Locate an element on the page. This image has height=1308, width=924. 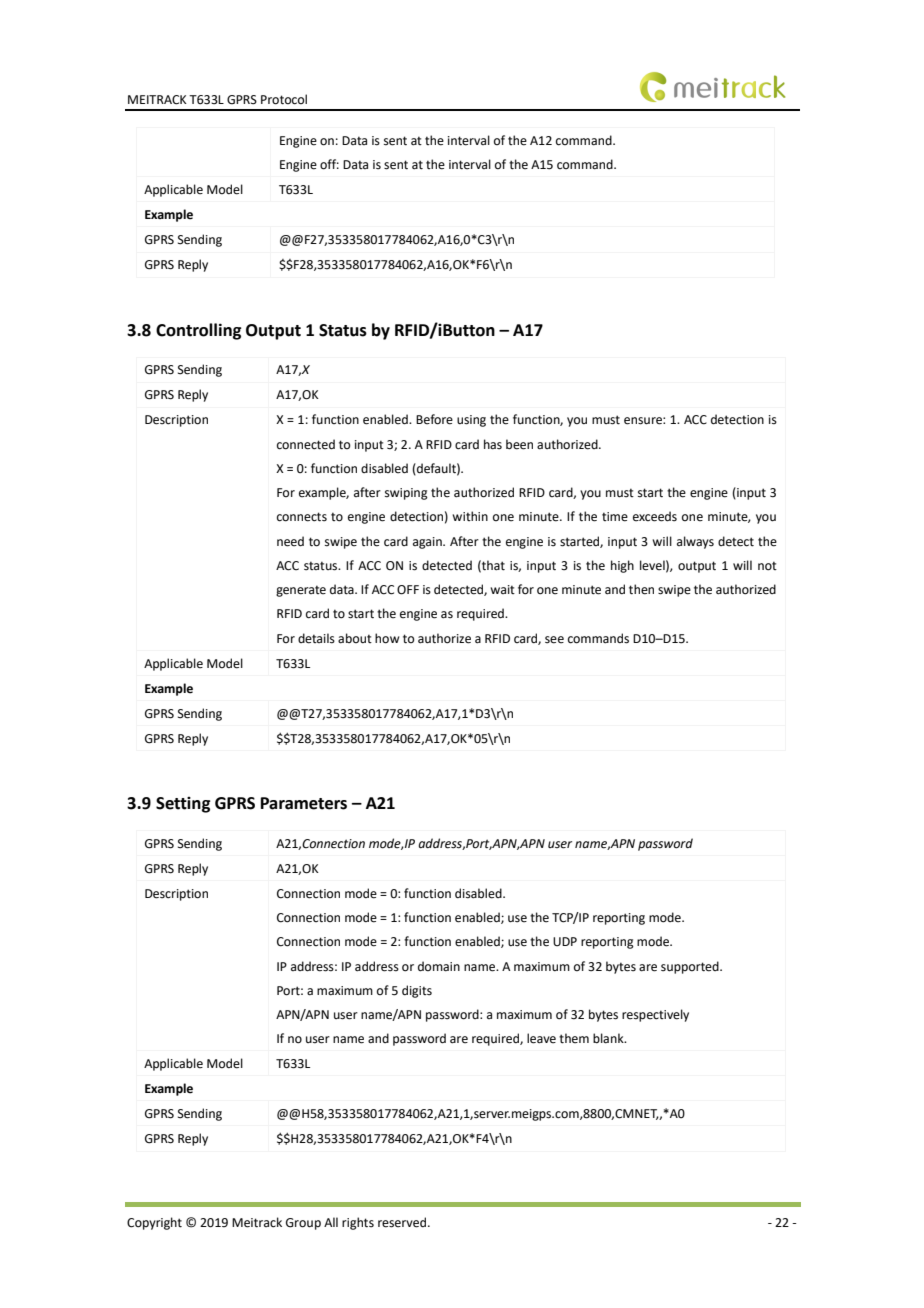
Before is located at coordinates (434, 419).
